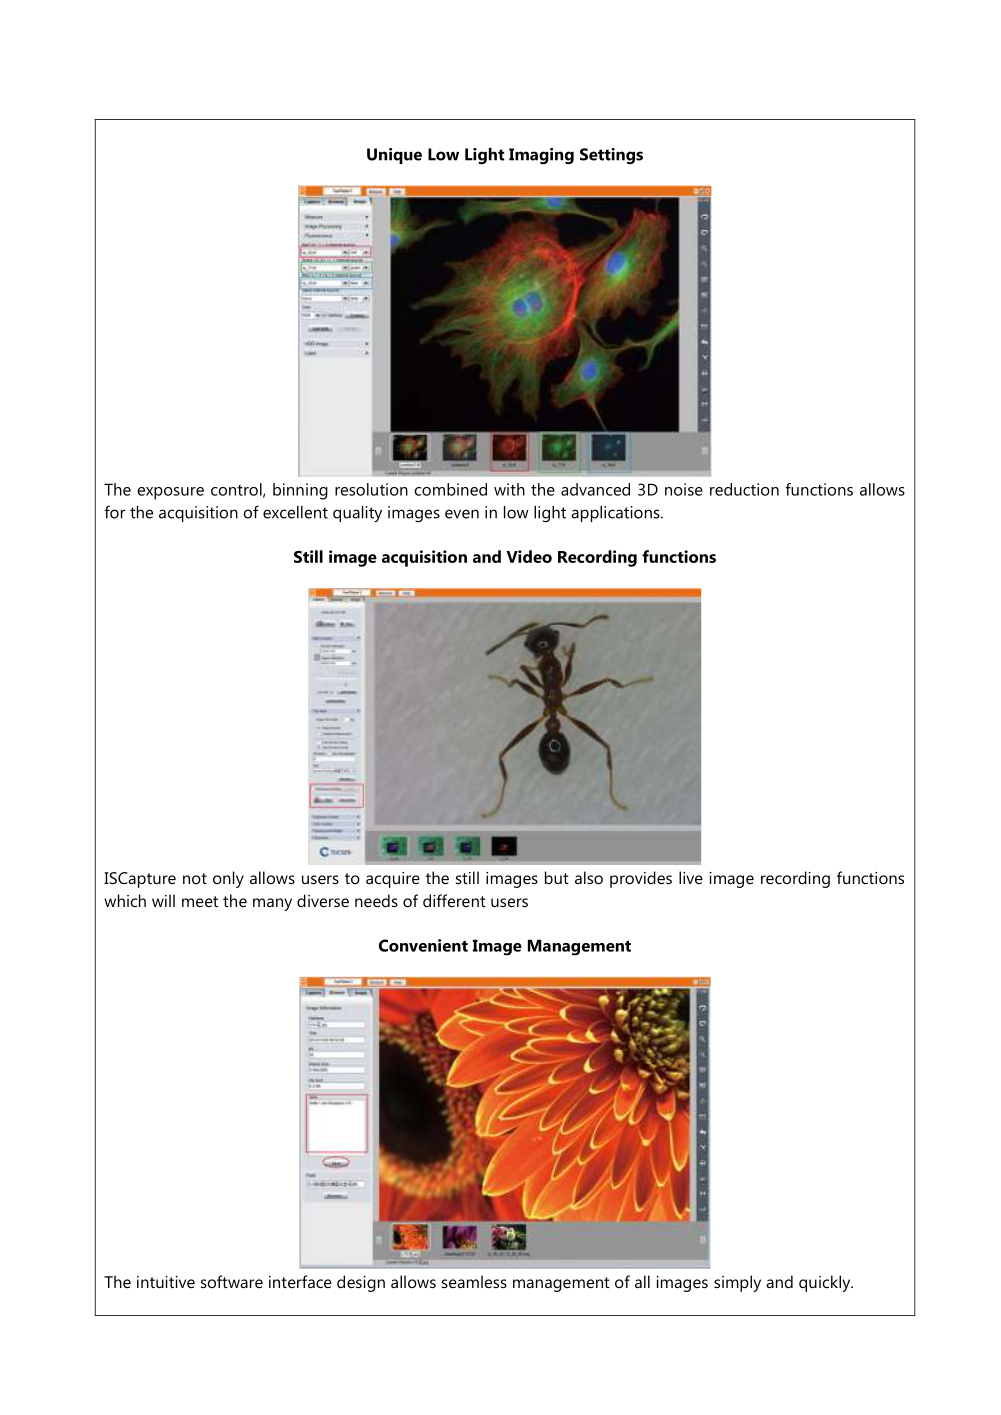  Describe the element at coordinates (232, 1281) in the document. I see `software` at that location.
